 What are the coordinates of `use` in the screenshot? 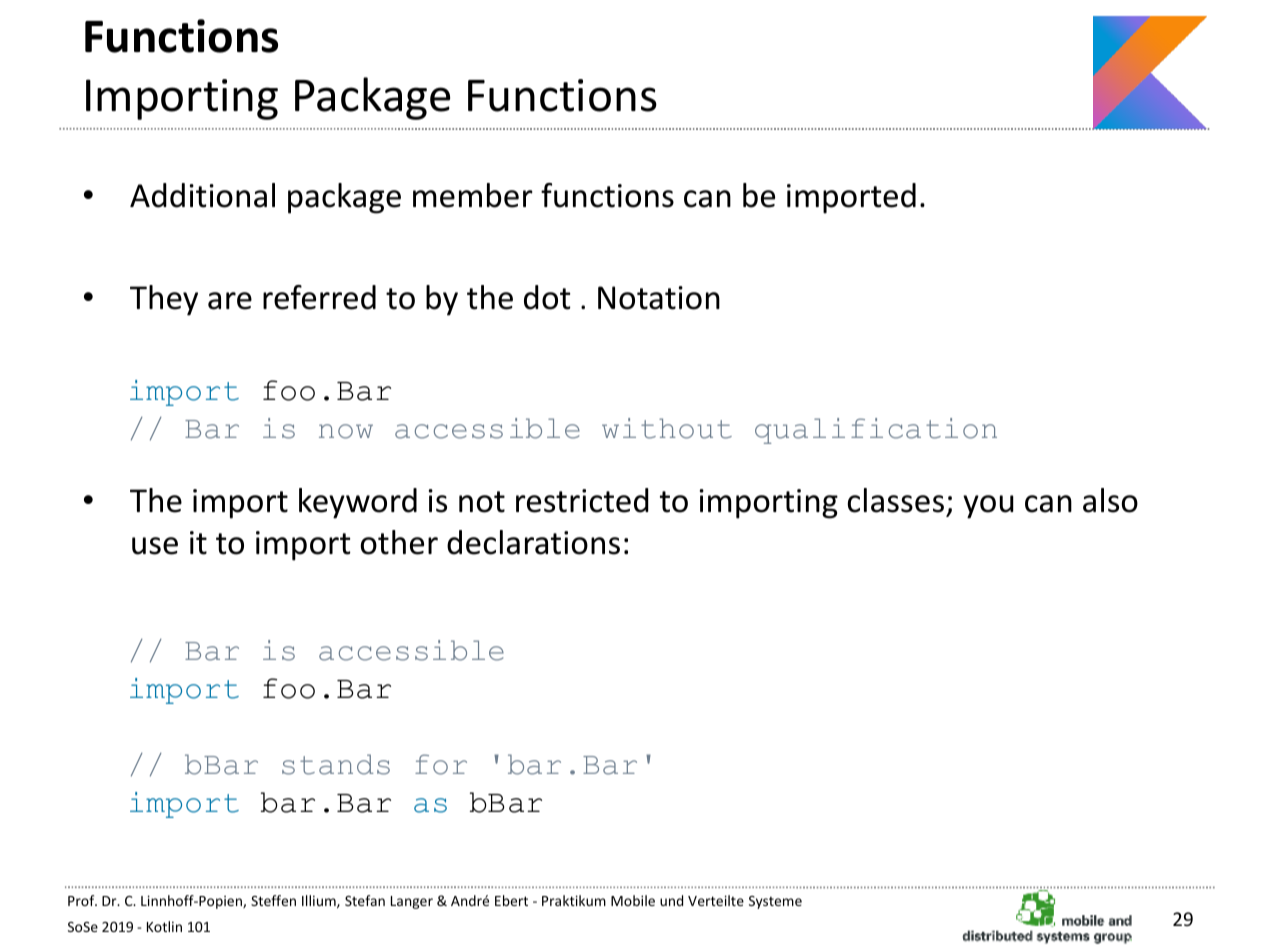 It's located at (155, 546).
